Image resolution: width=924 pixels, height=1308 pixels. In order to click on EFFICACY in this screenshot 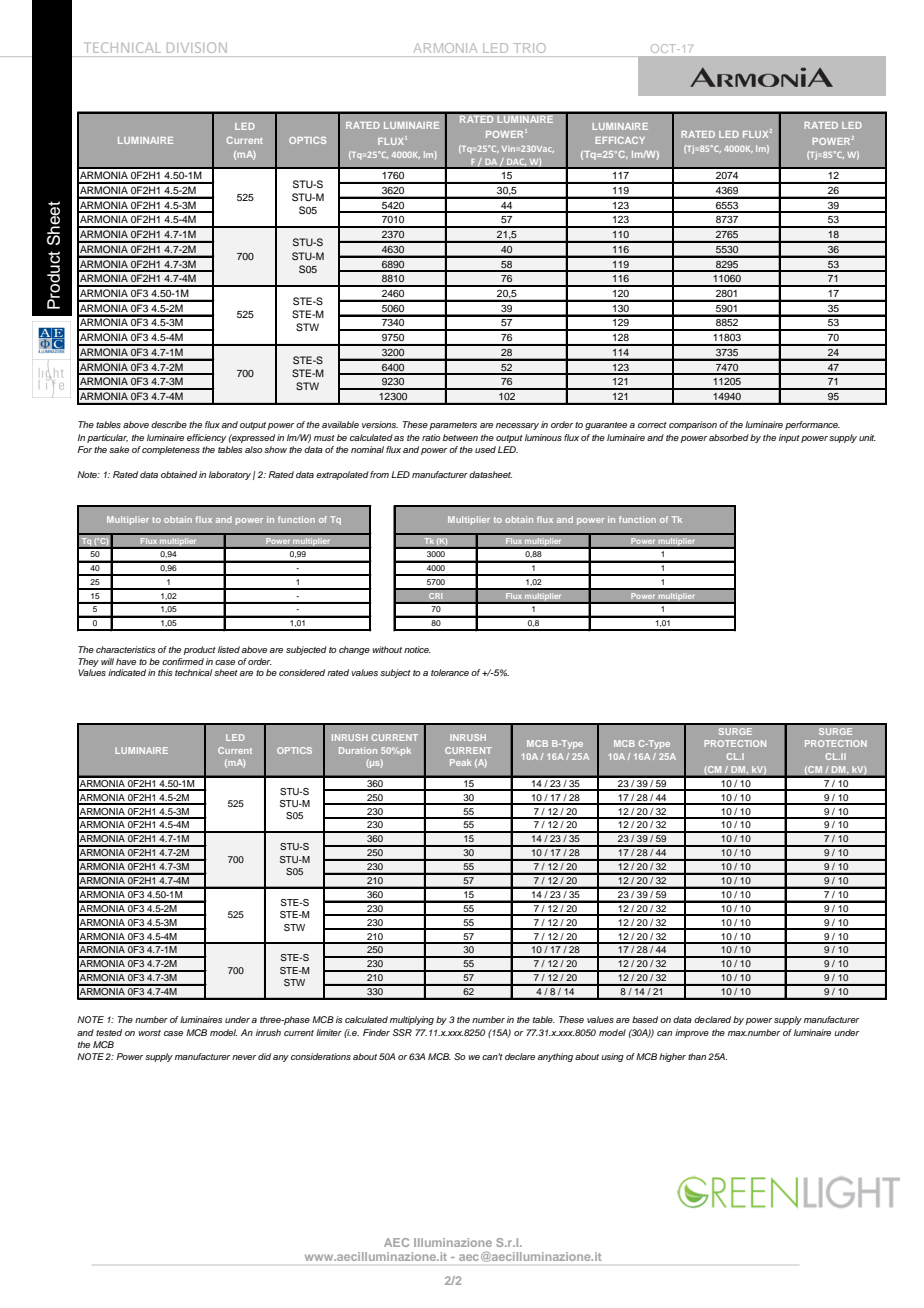, I will do `click(620, 140)`.
